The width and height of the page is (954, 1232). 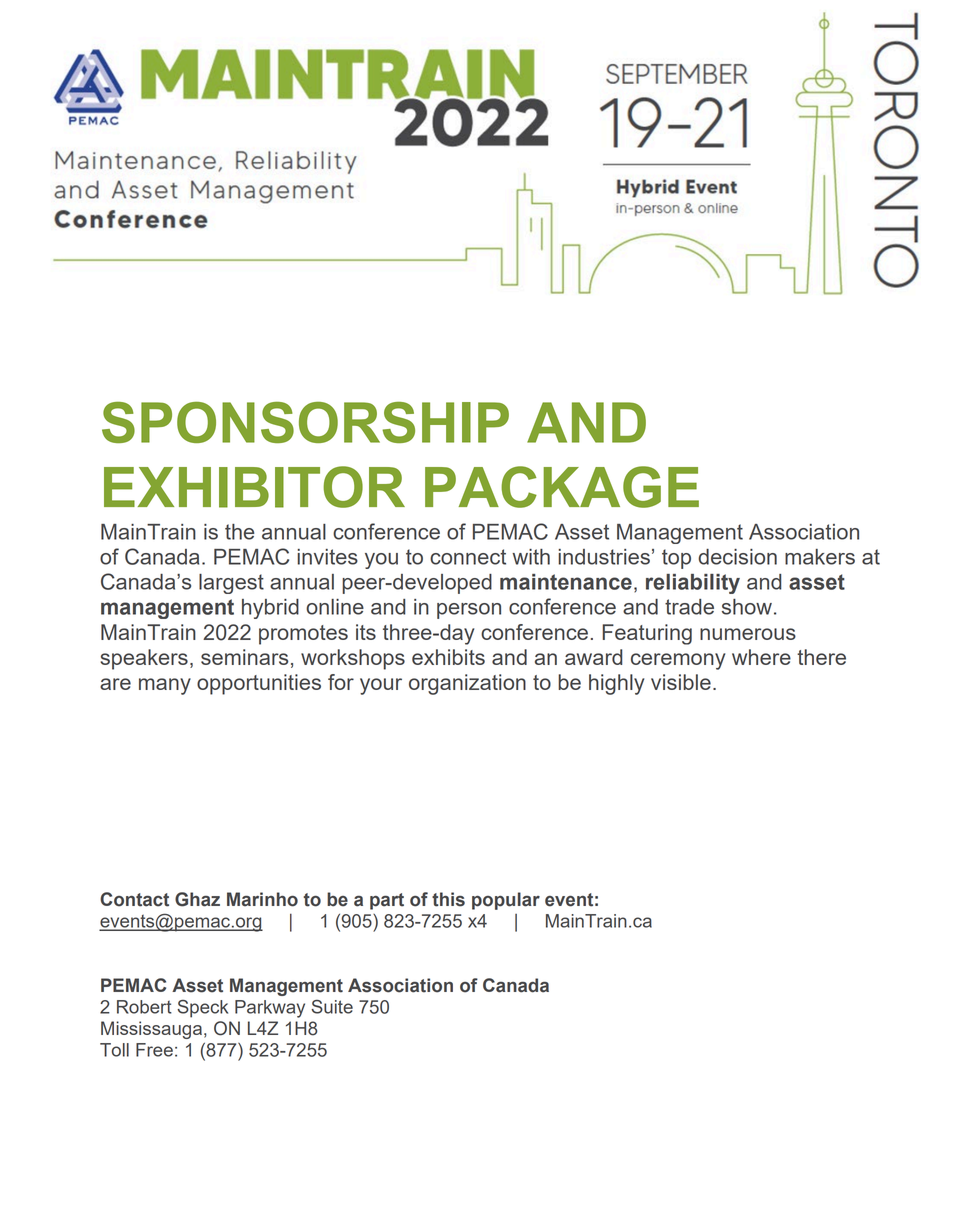 I want to click on this, so click(x=448, y=899).
